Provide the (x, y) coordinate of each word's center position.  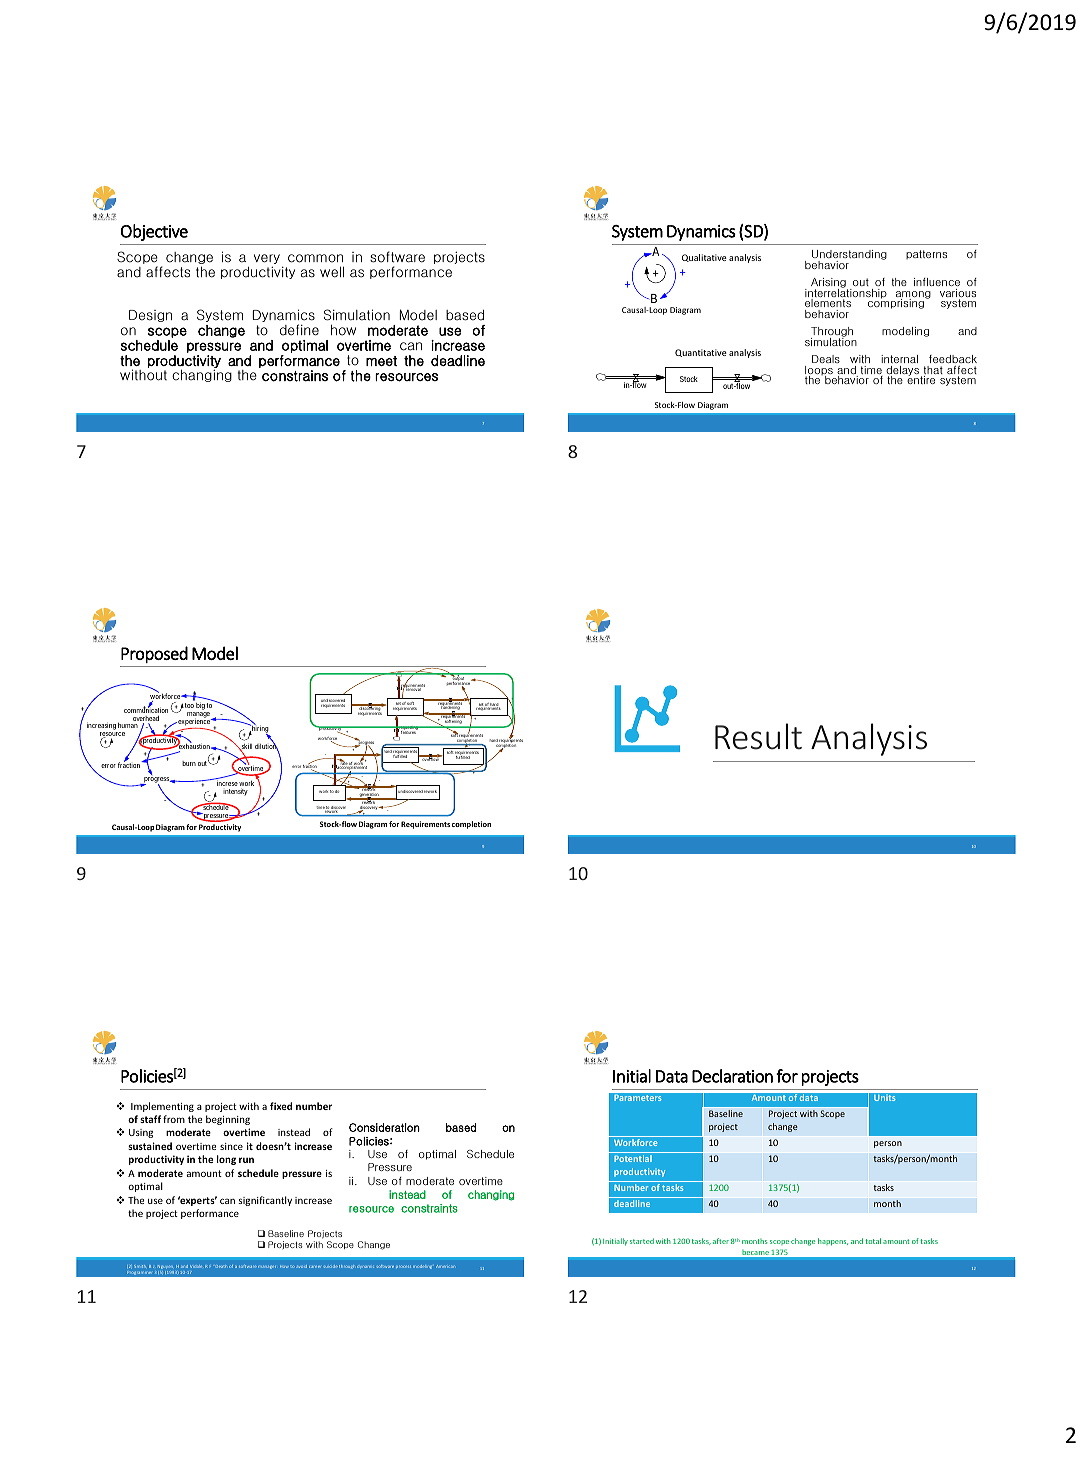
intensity (235, 792)
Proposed (154, 654)
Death (221, 1266)
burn (189, 763)
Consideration (384, 1127)
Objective (154, 232)
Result (758, 736)
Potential (633, 1158)
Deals (826, 359)
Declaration (732, 1076)
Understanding (849, 256)
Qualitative (704, 258)
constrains (295, 376)
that (932, 371)
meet (381, 361)
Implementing (162, 1107)
